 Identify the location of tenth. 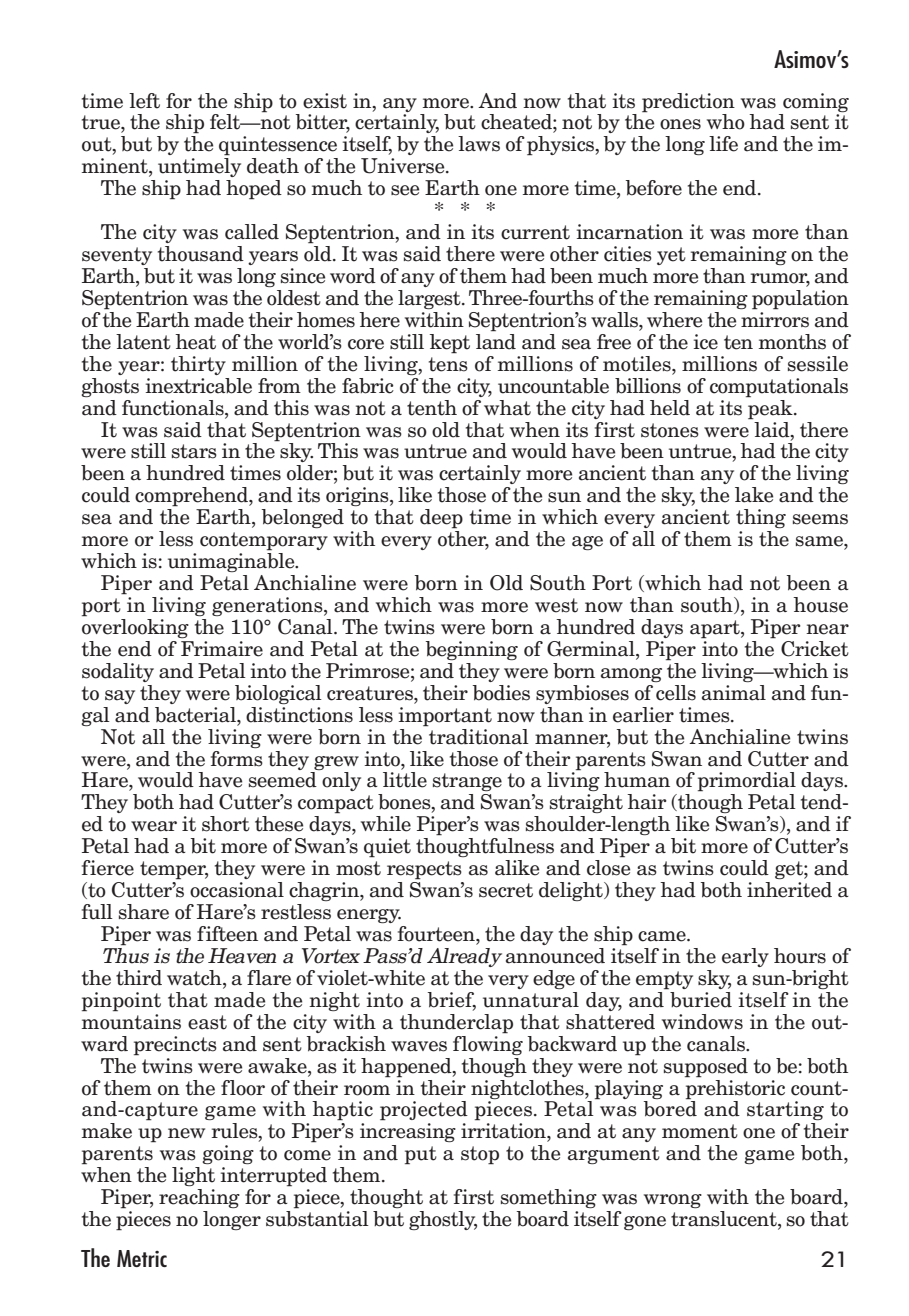
(432, 408).
